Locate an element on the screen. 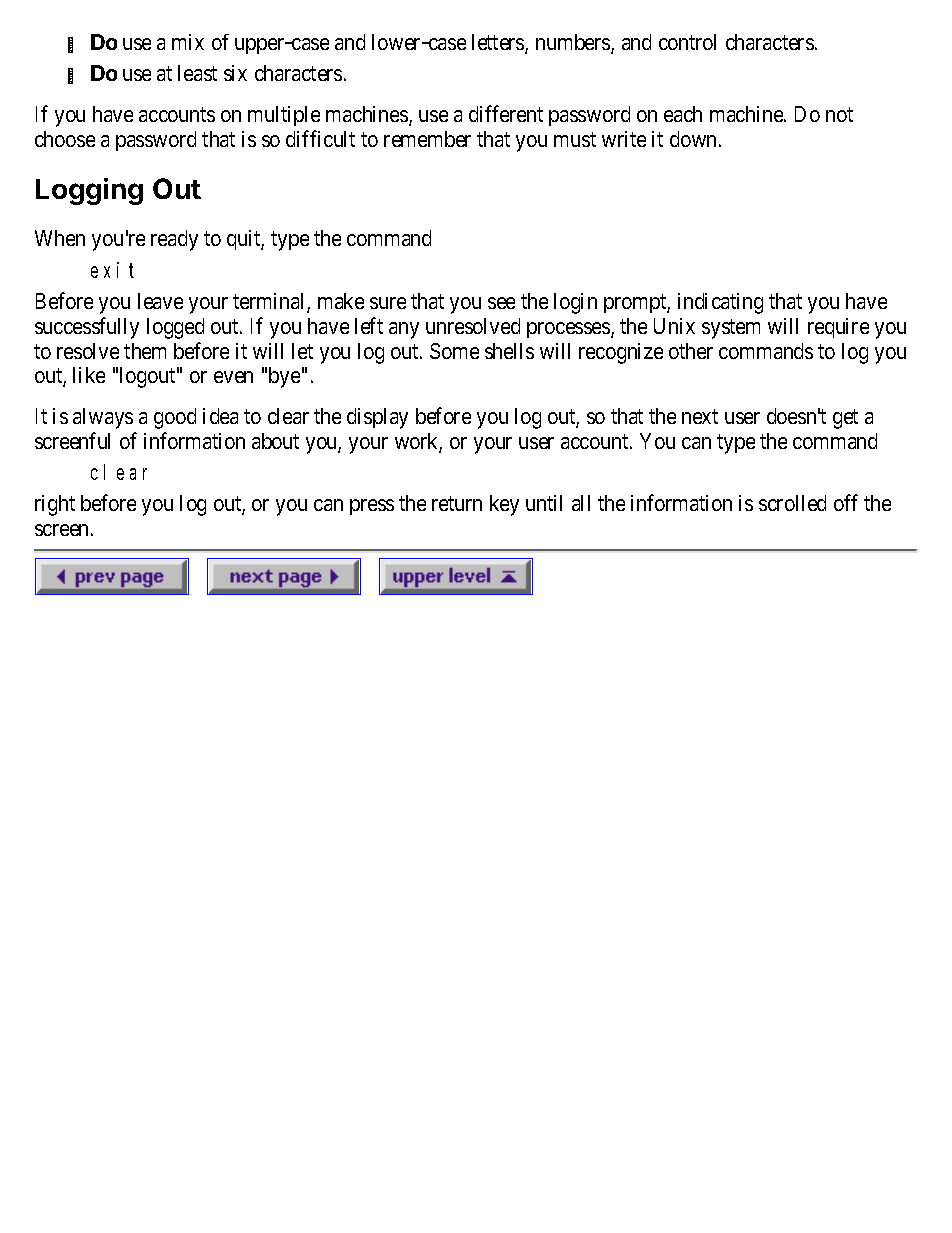 Image resolution: width=952 pixels, height=1233 pixels. mix is located at coordinates (188, 42).
